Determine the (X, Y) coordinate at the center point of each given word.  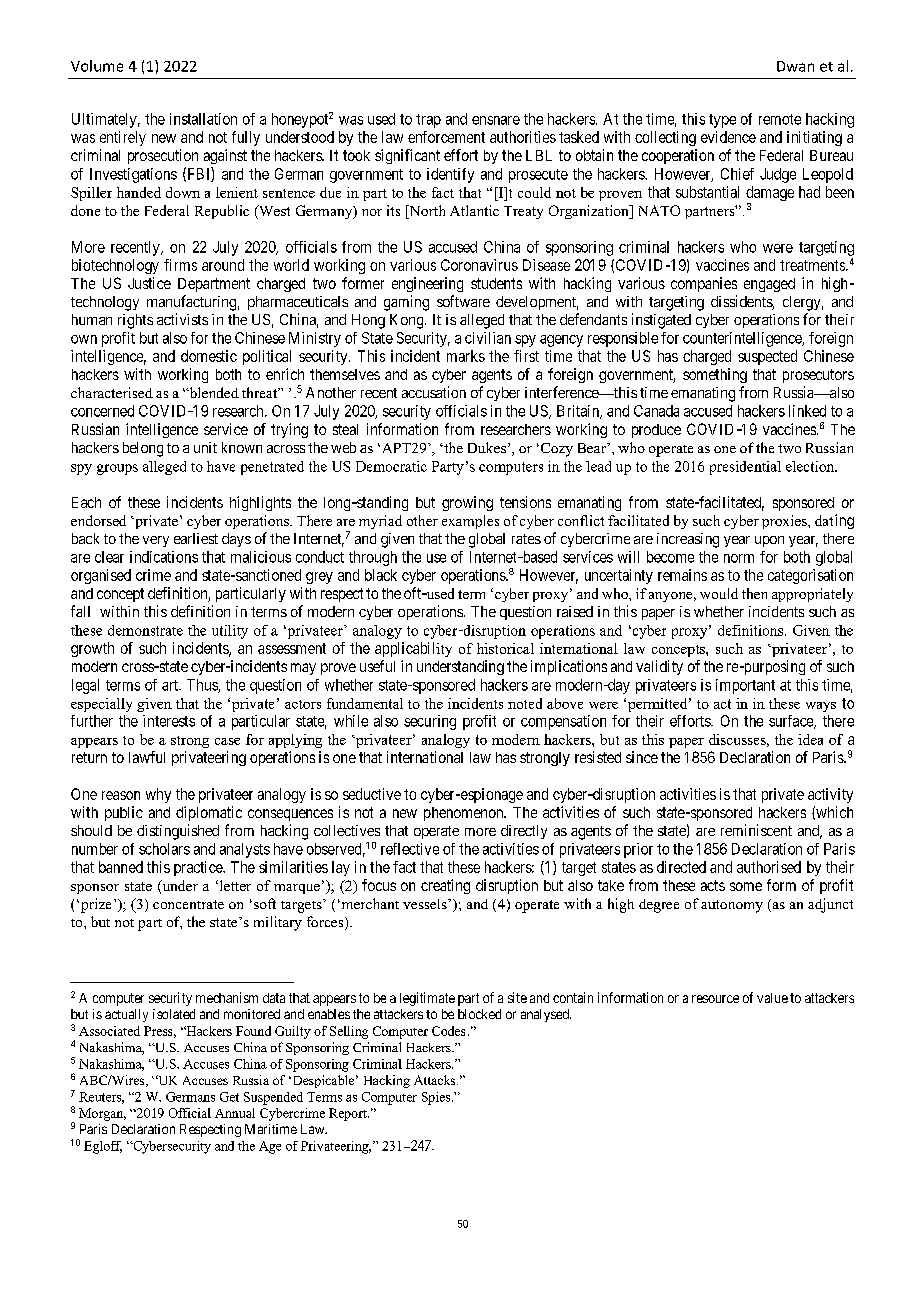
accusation (434, 392)
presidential (745, 468)
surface (792, 722)
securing (430, 722)
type (722, 121)
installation (203, 119)
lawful (147, 757)
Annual (235, 1113)
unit (205, 447)
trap (428, 121)
